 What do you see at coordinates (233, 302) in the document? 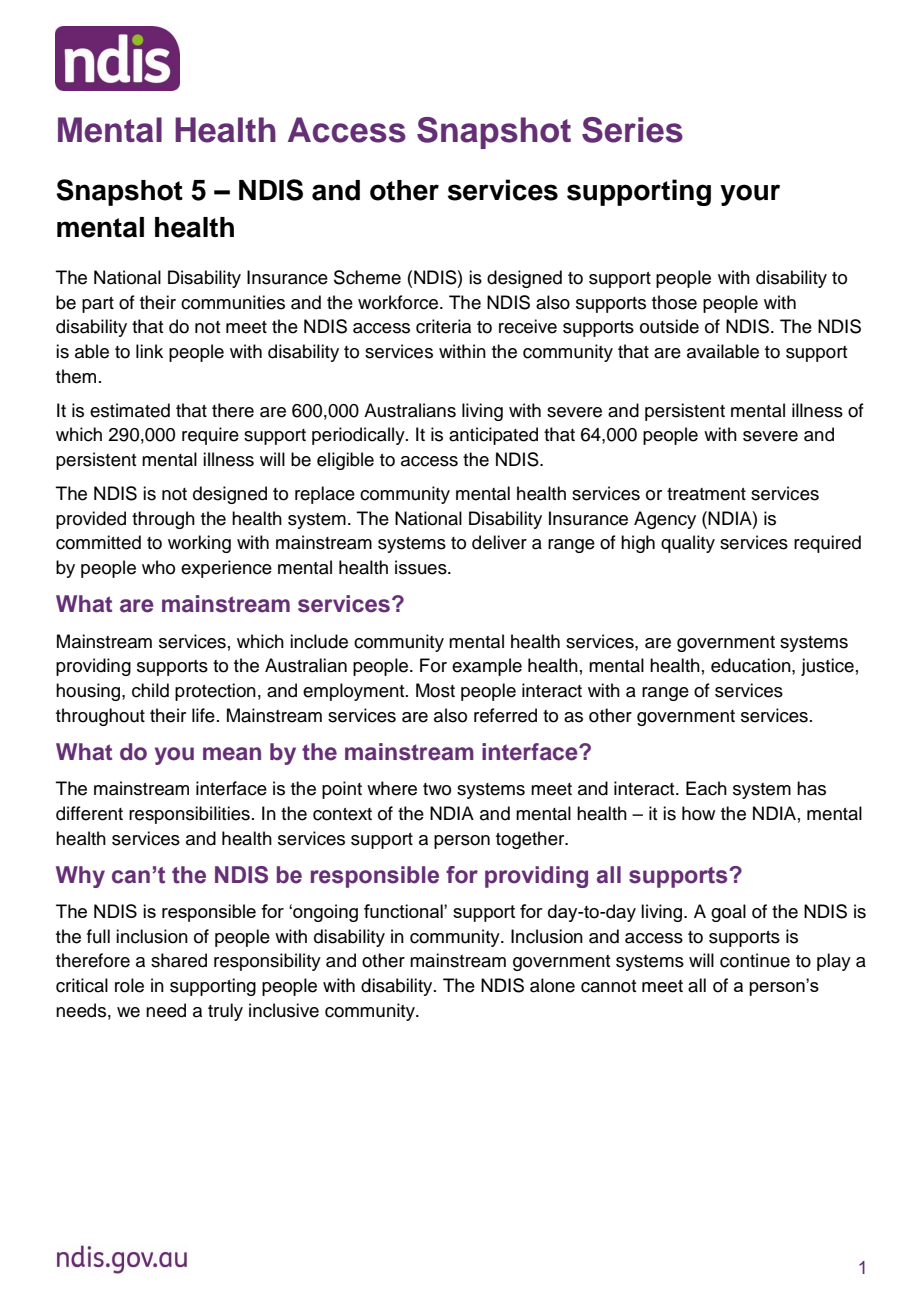
I see `communities` at bounding box center [233, 302].
